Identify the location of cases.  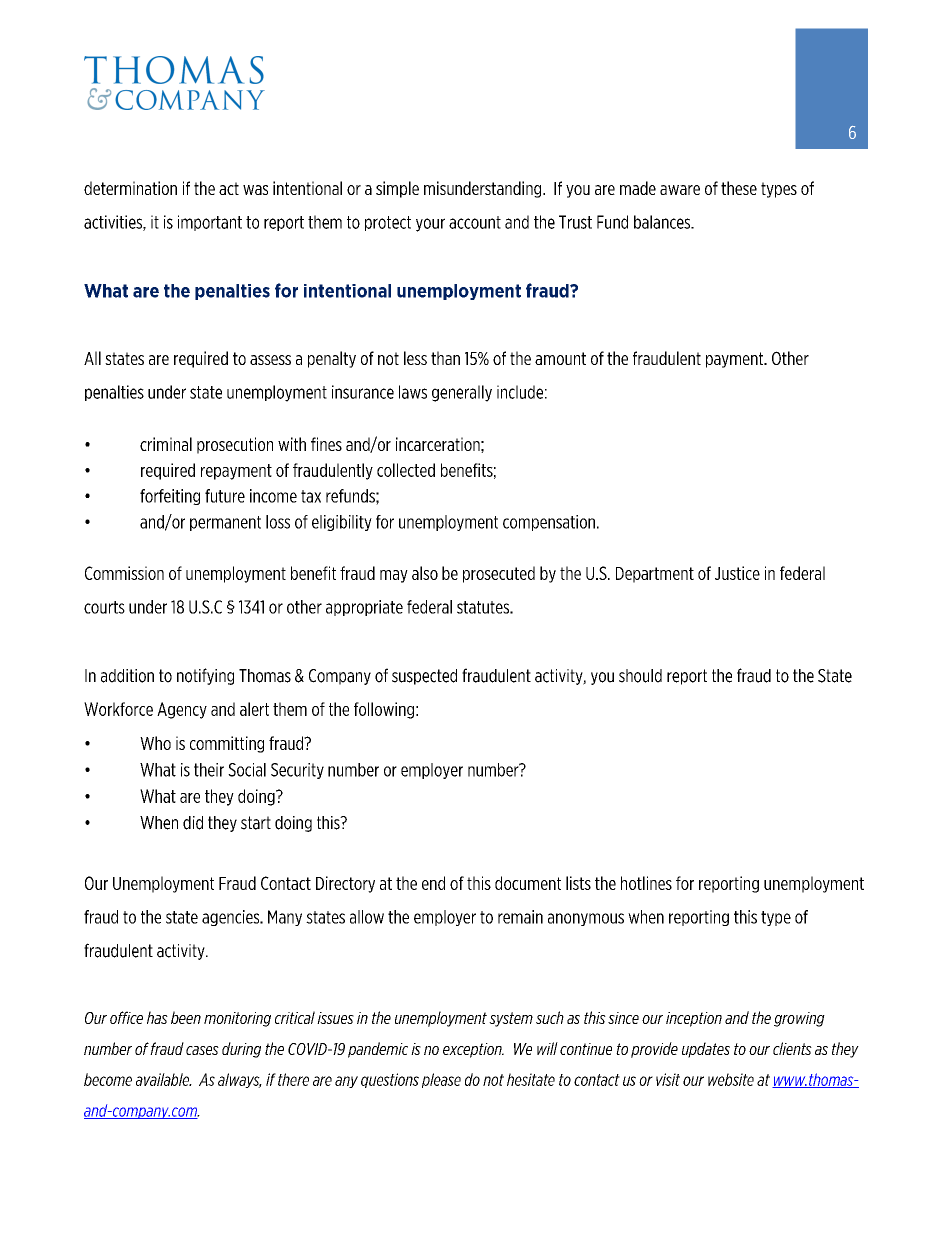
(202, 1050).
